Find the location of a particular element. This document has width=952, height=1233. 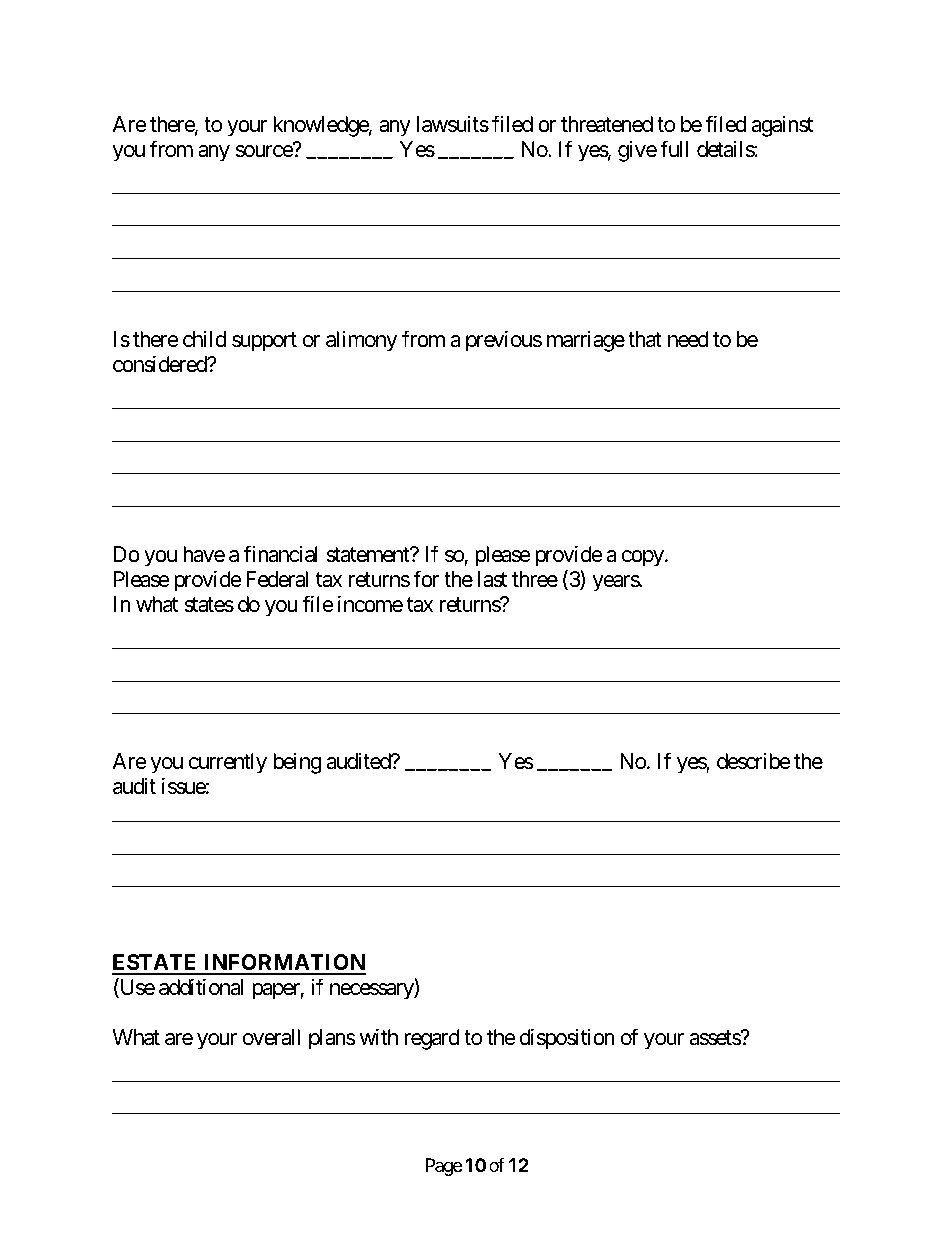

support is located at coordinates (264, 342).
